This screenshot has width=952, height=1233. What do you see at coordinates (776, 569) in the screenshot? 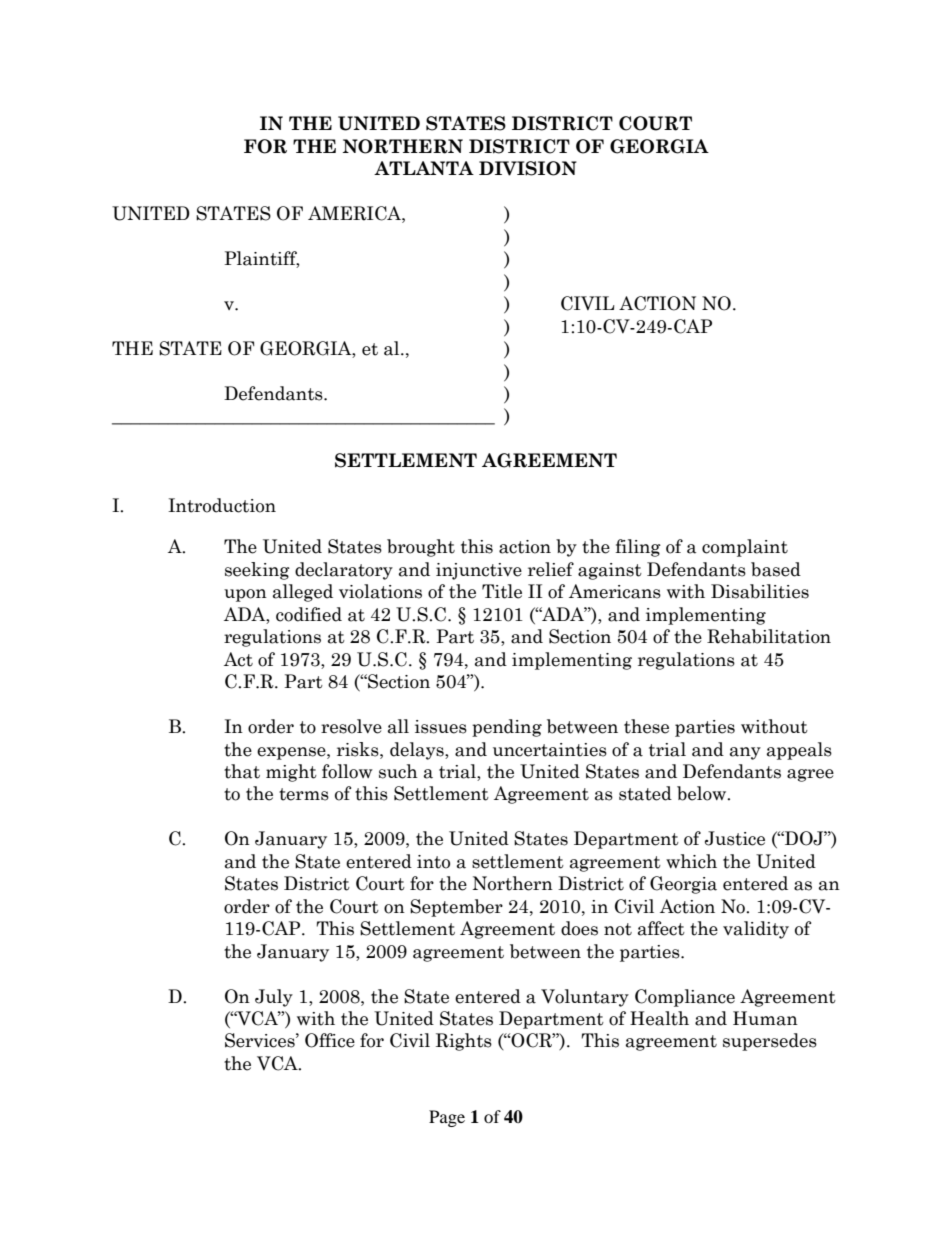
I see `based` at bounding box center [776, 569].
